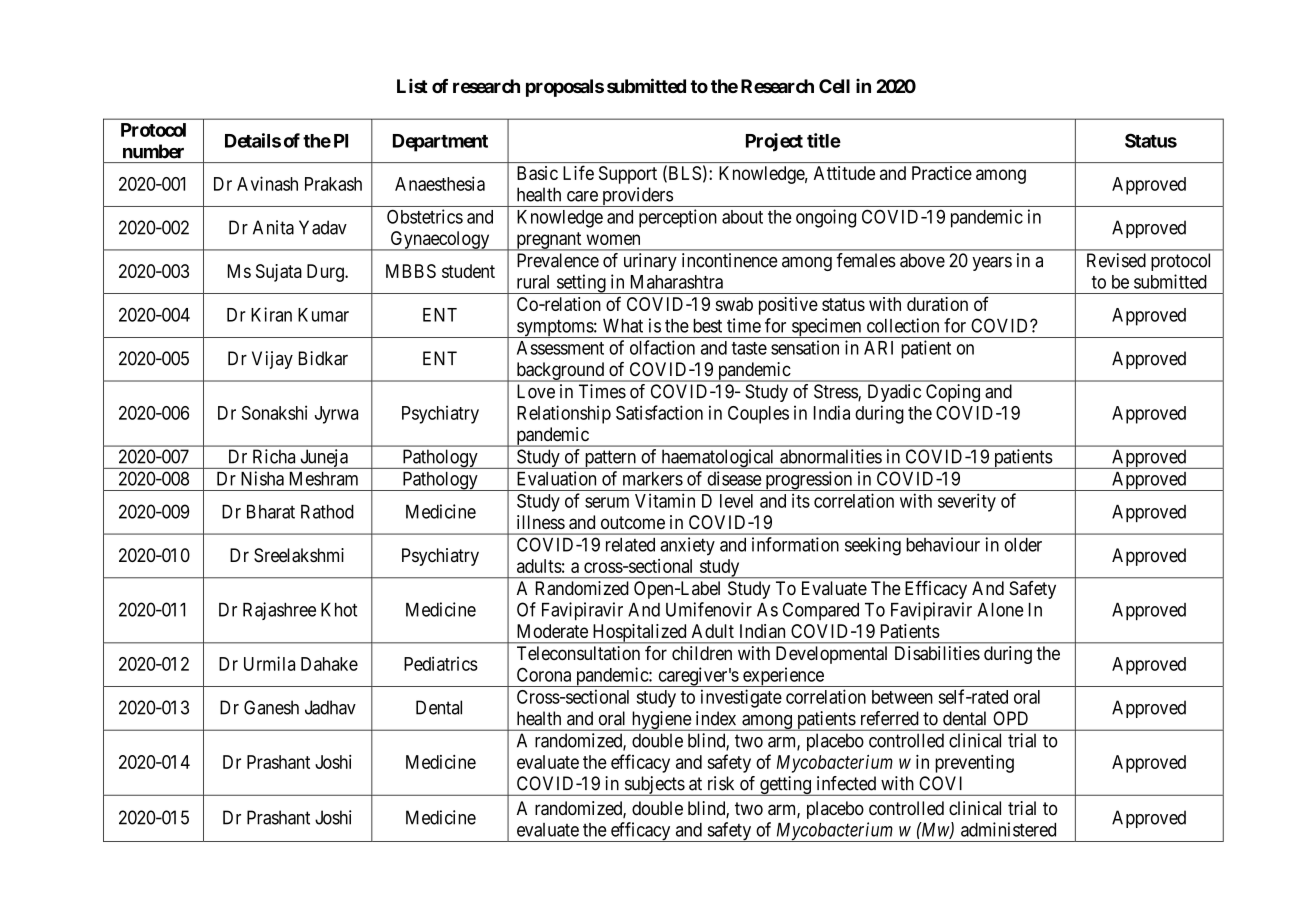  I want to click on Cell, so click(834, 86).
